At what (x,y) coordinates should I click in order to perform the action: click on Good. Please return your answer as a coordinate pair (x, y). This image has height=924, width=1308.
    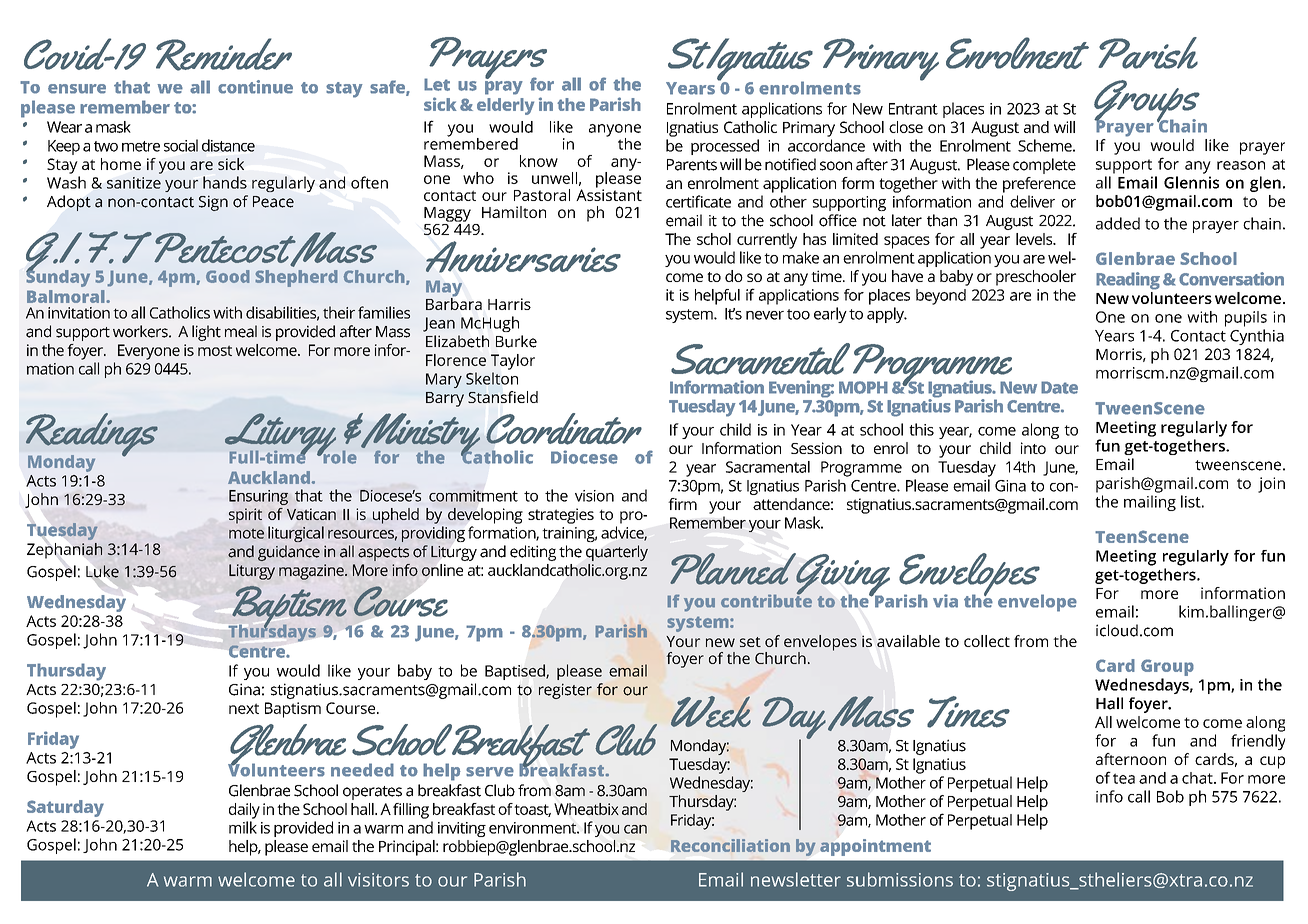
    Looking at the image, I should click on (228, 276).
